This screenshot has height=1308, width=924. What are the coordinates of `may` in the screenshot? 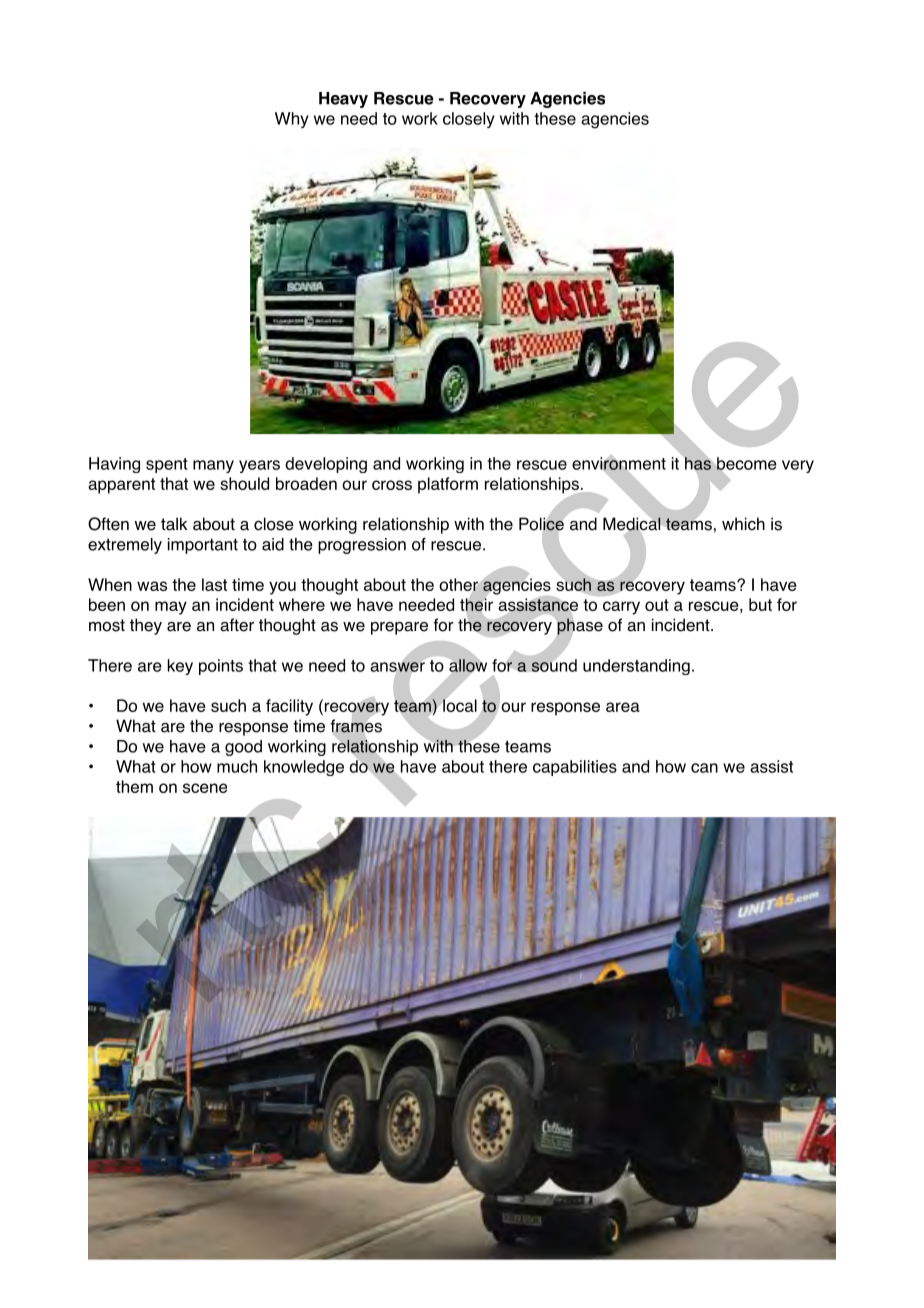 It's located at (171, 608).
